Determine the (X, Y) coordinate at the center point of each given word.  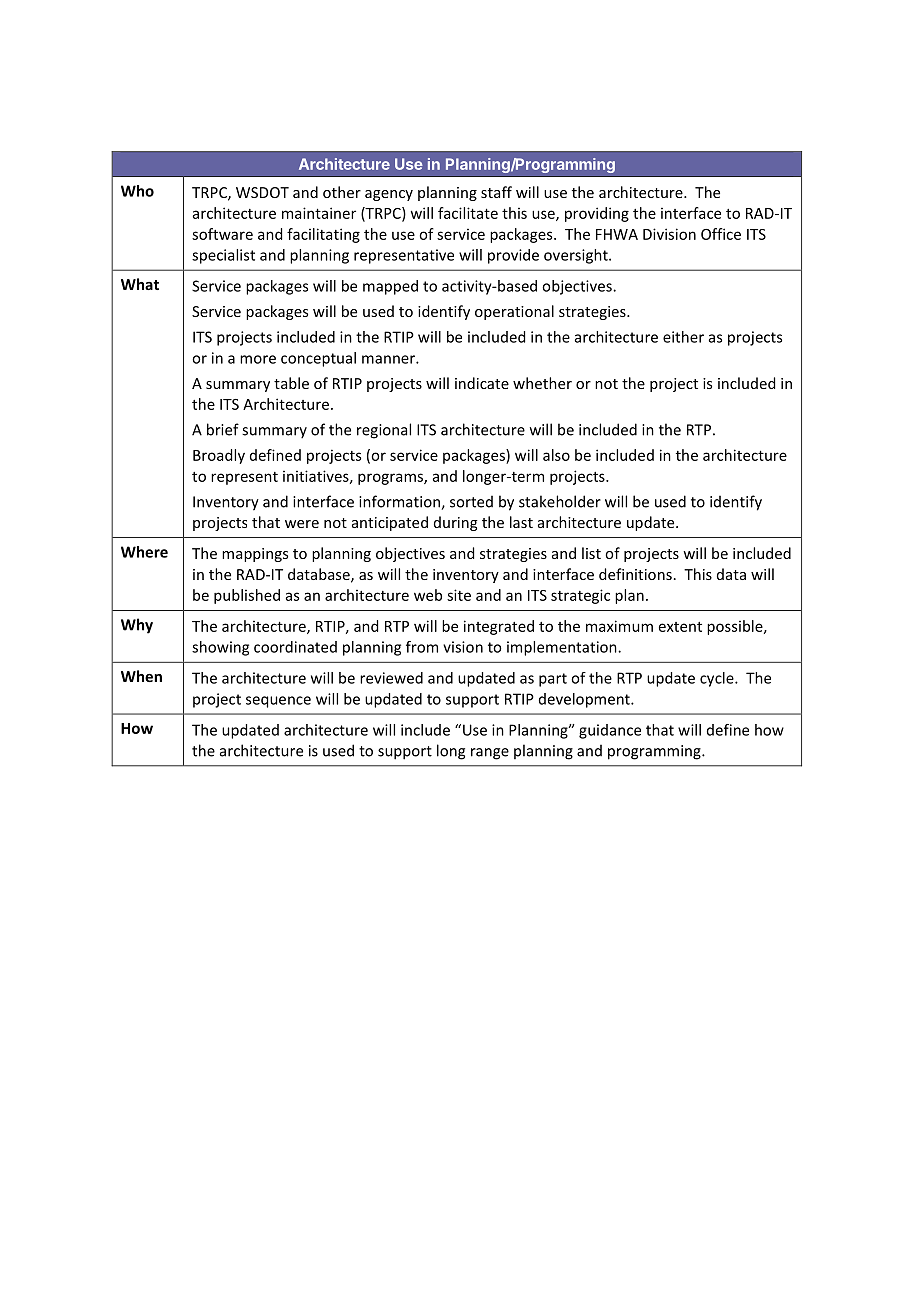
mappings (255, 555)
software (222, 234)
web (428, 595)
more (258, 359)
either (683, 337)
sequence (278, 702)
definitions (635, 574)
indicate (482, 383)
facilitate (468, 213)
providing (597, 214)
